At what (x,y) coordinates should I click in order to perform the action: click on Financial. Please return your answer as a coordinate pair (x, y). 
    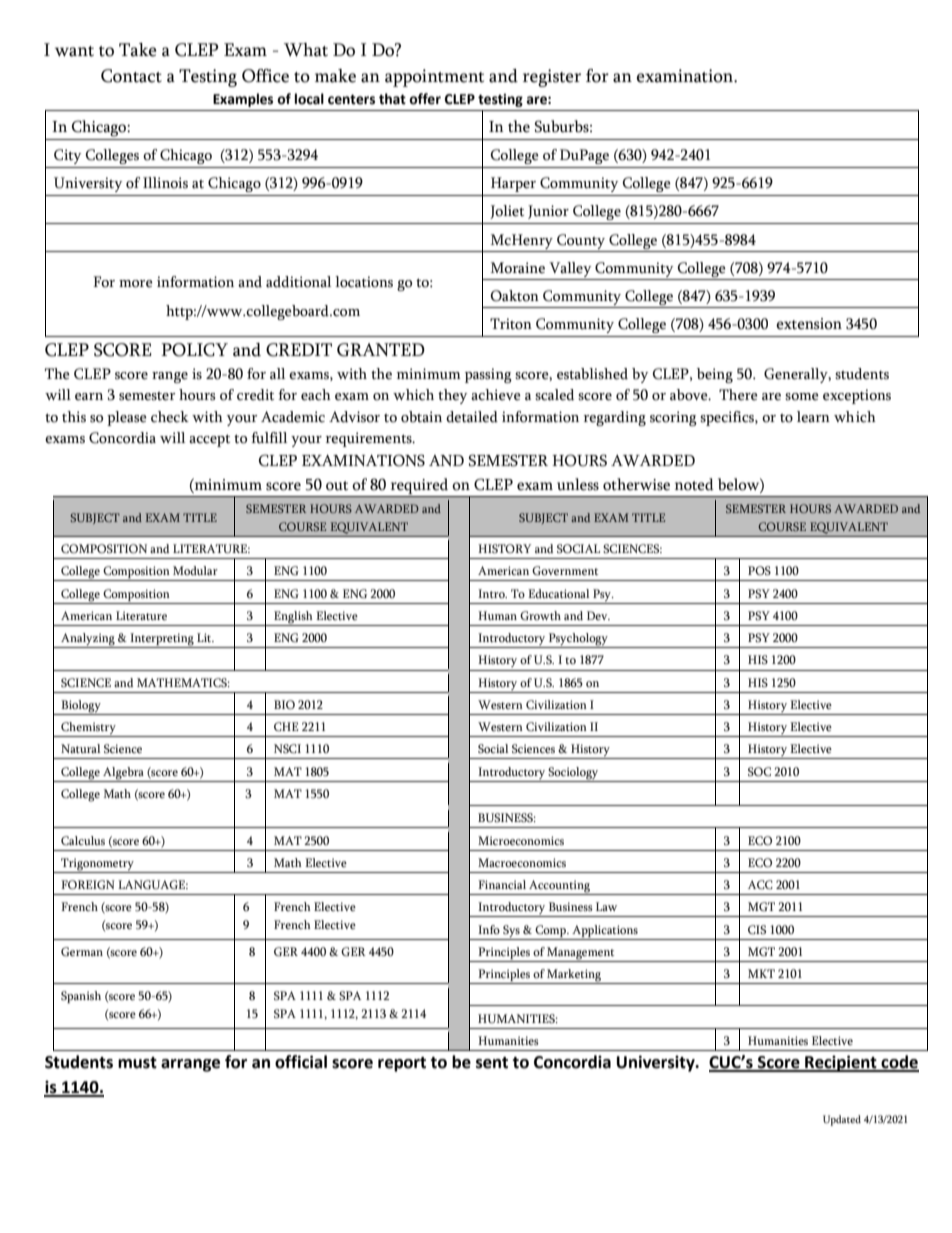
    Looking at the image, I should click on (502, 884).
